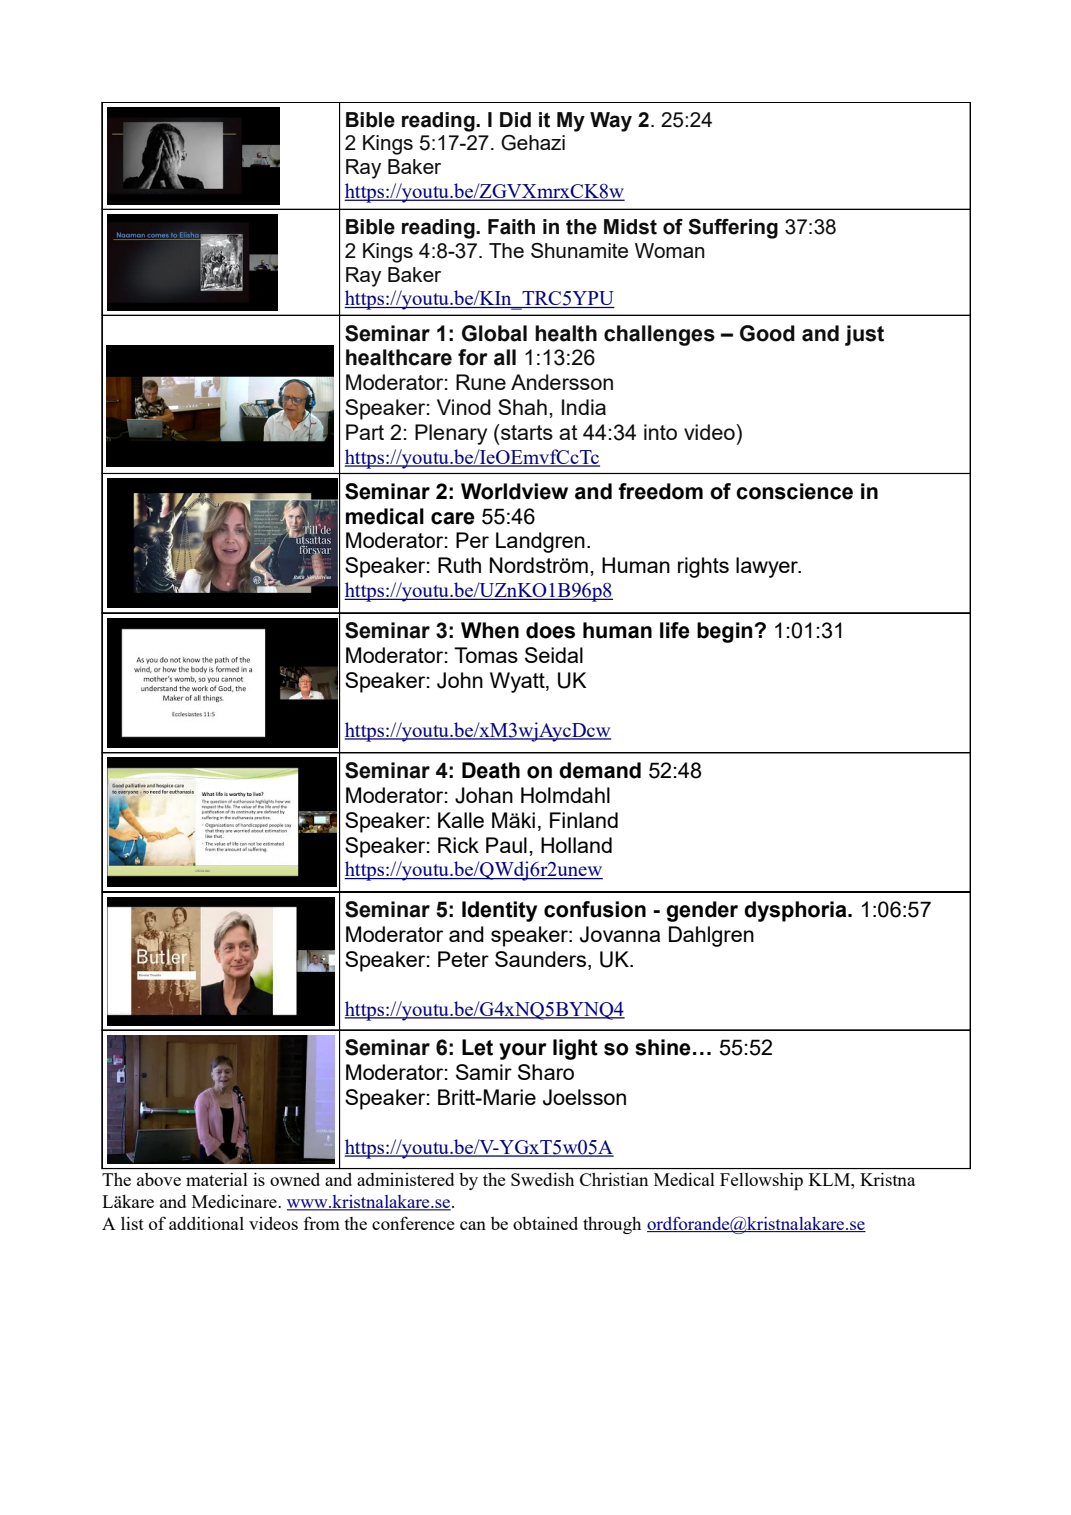 This screenshot has width=1071, height=1515. I want to click on Swedish, so click(542, 1179).
